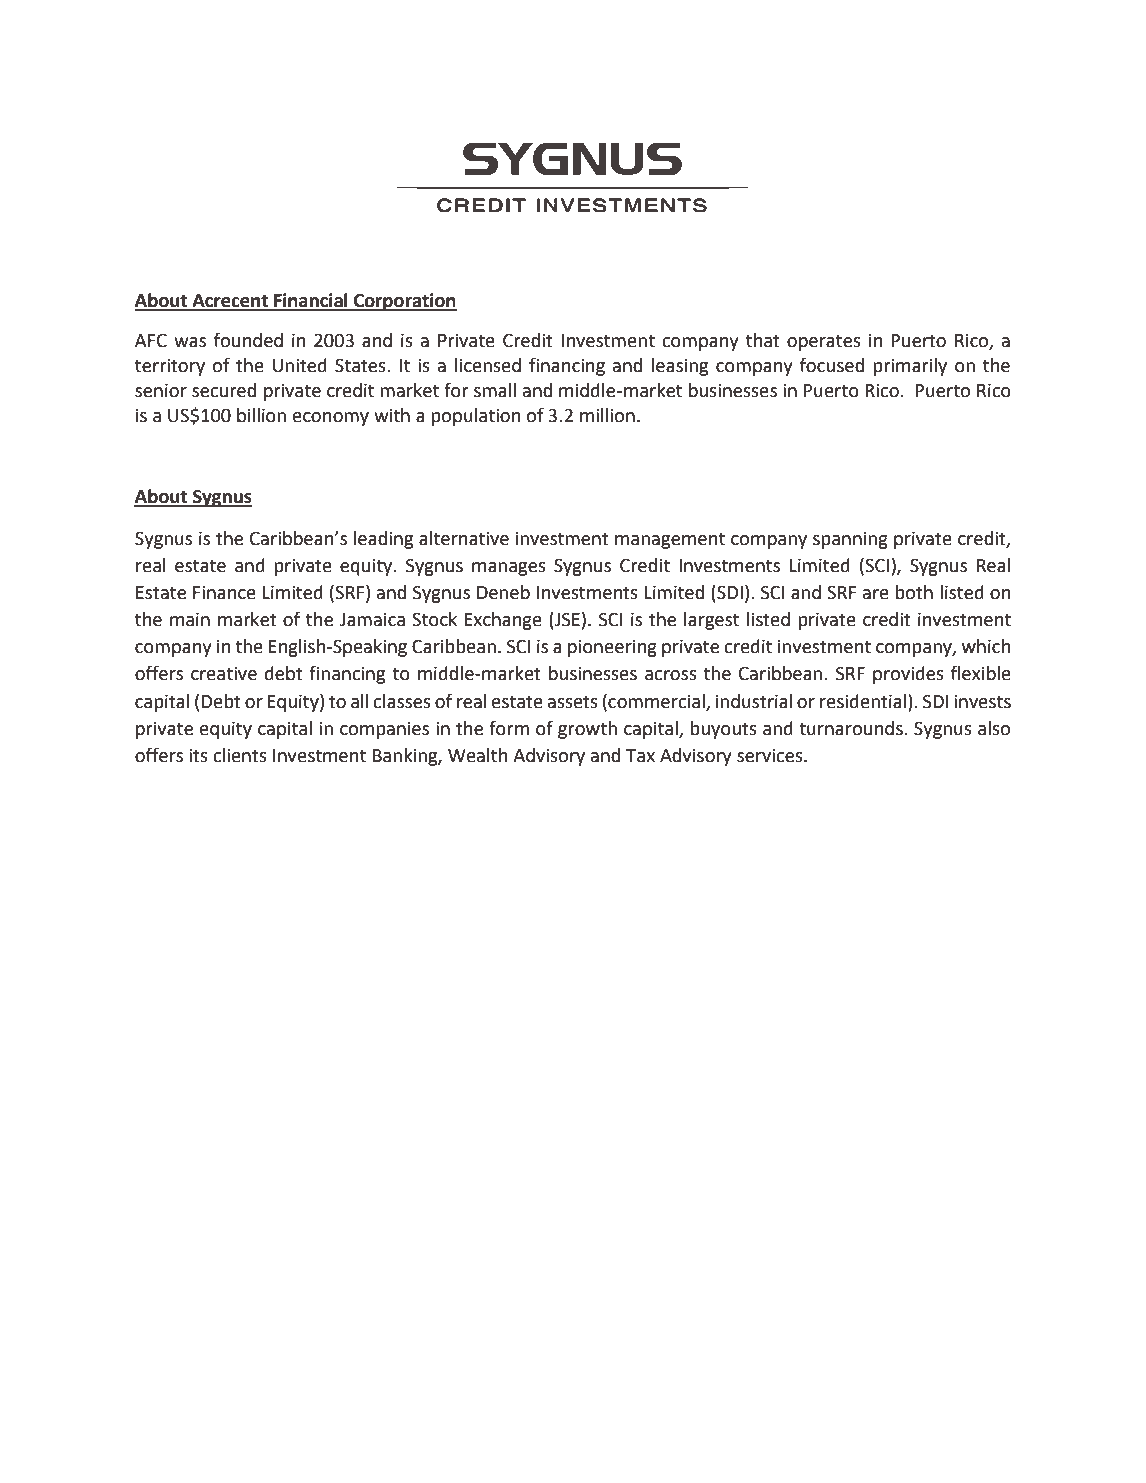 This screenshot has width=1146, height=1483. I want to click on spanning, so click(850, 540).
